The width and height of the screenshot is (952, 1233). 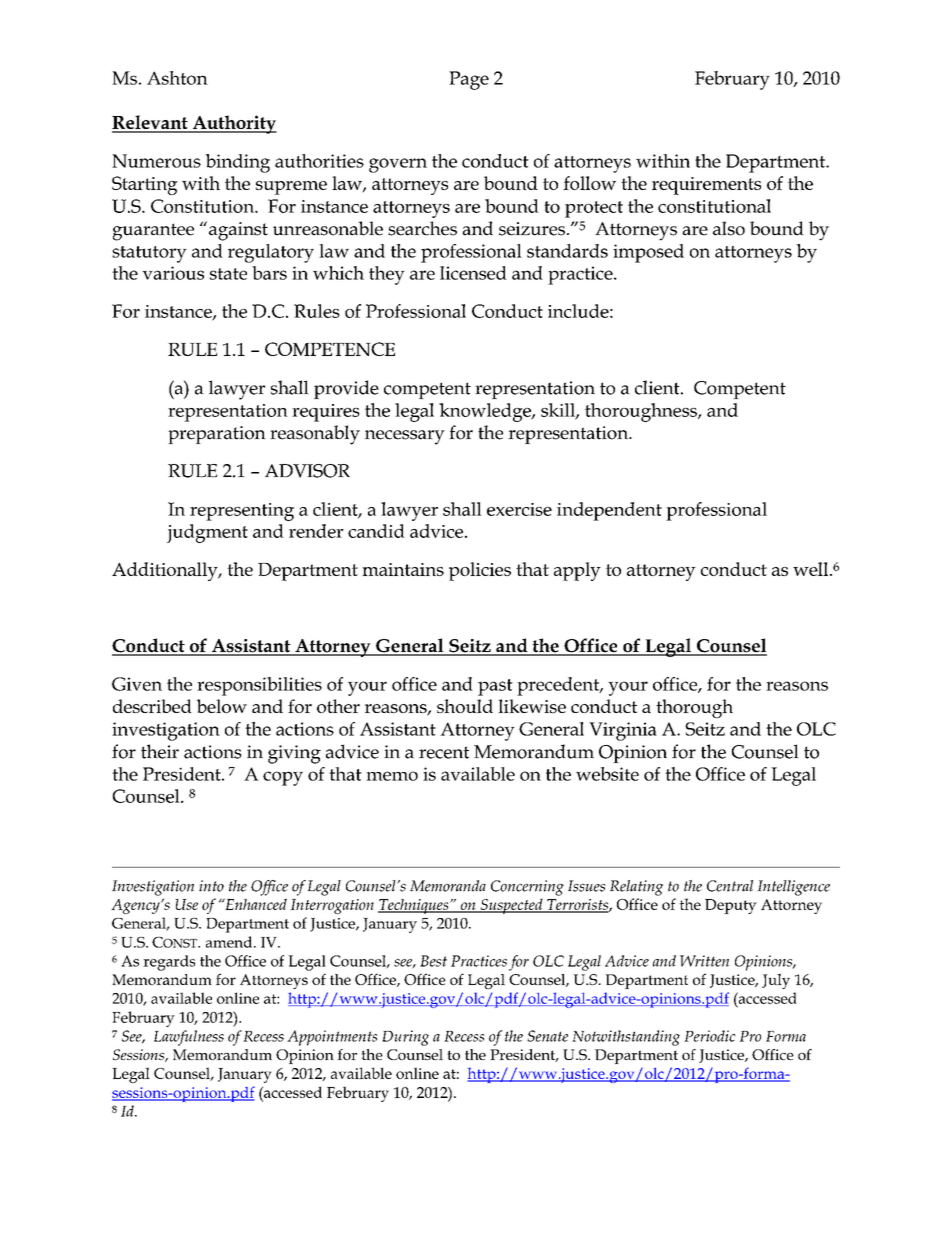 What do you see at coordinates (648, 253) in the screenshot?
I see `imposed` at bounding box center [648, 253].
